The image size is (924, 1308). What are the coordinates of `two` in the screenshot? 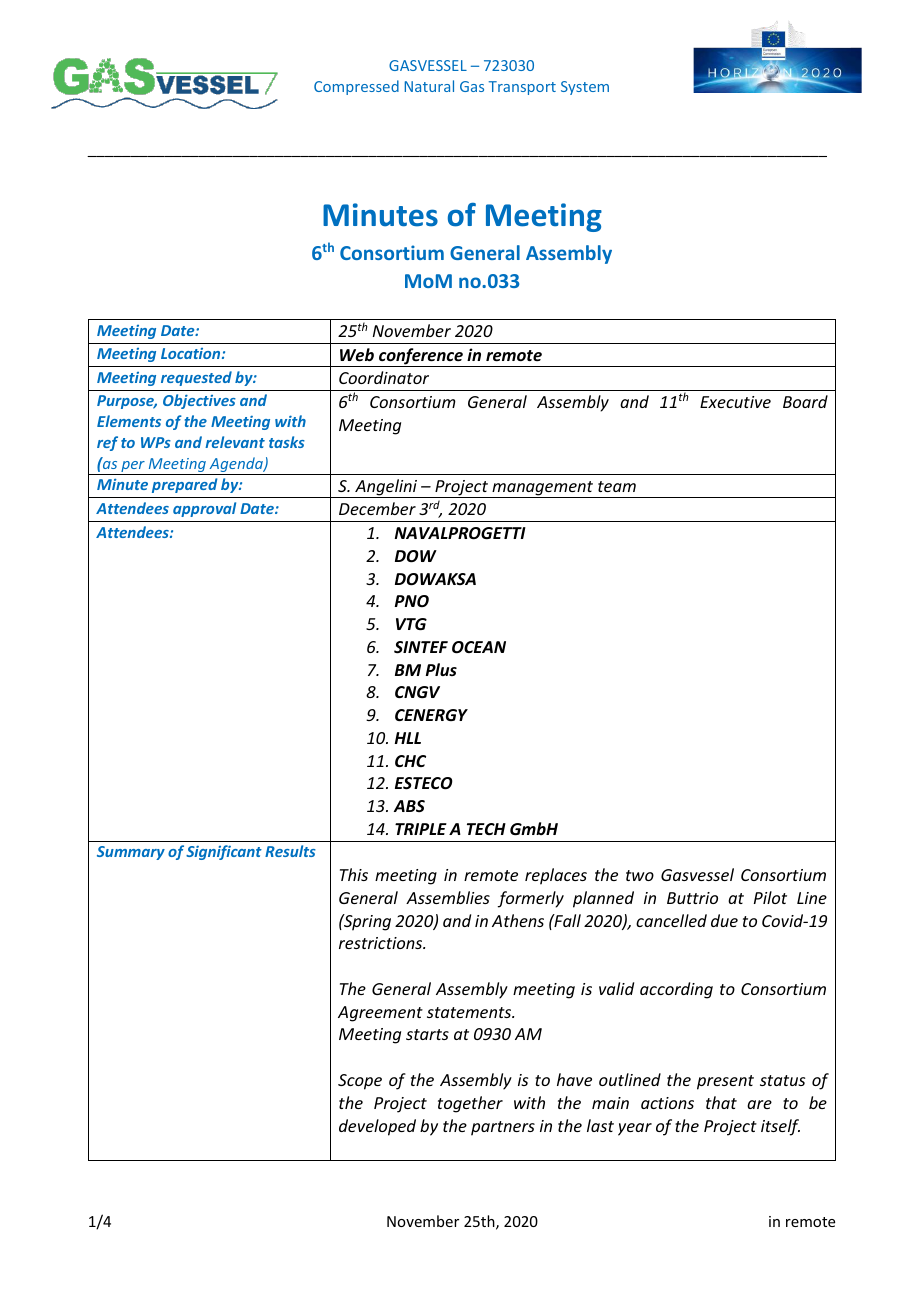 It's located at (640, 875).
